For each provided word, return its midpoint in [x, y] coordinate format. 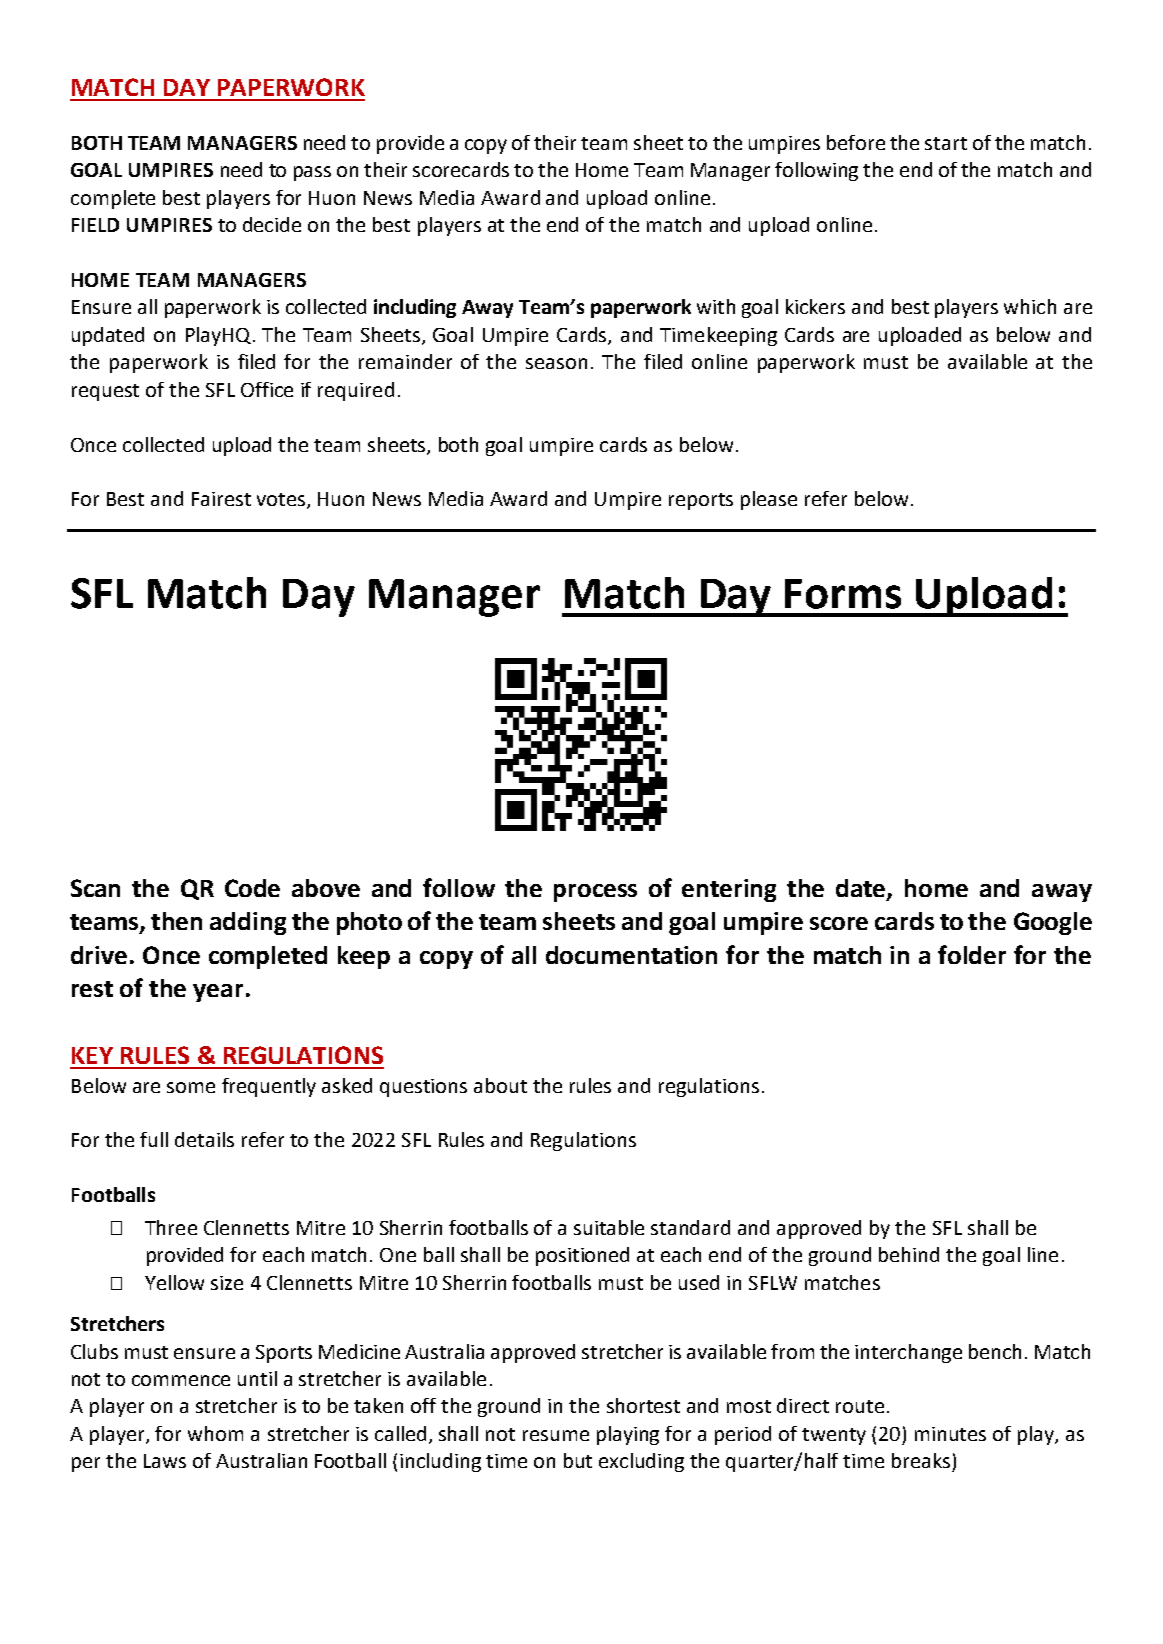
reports [701, 501]
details [204, 1139]
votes [281, 499]
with [716, 306]
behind [909, 1254]
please [769, 500]
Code [252, 888]
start [946, 143]
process [595, 893]
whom [215, 1433]
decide [272, 224]
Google [1053, 923]
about [500, 1085]
